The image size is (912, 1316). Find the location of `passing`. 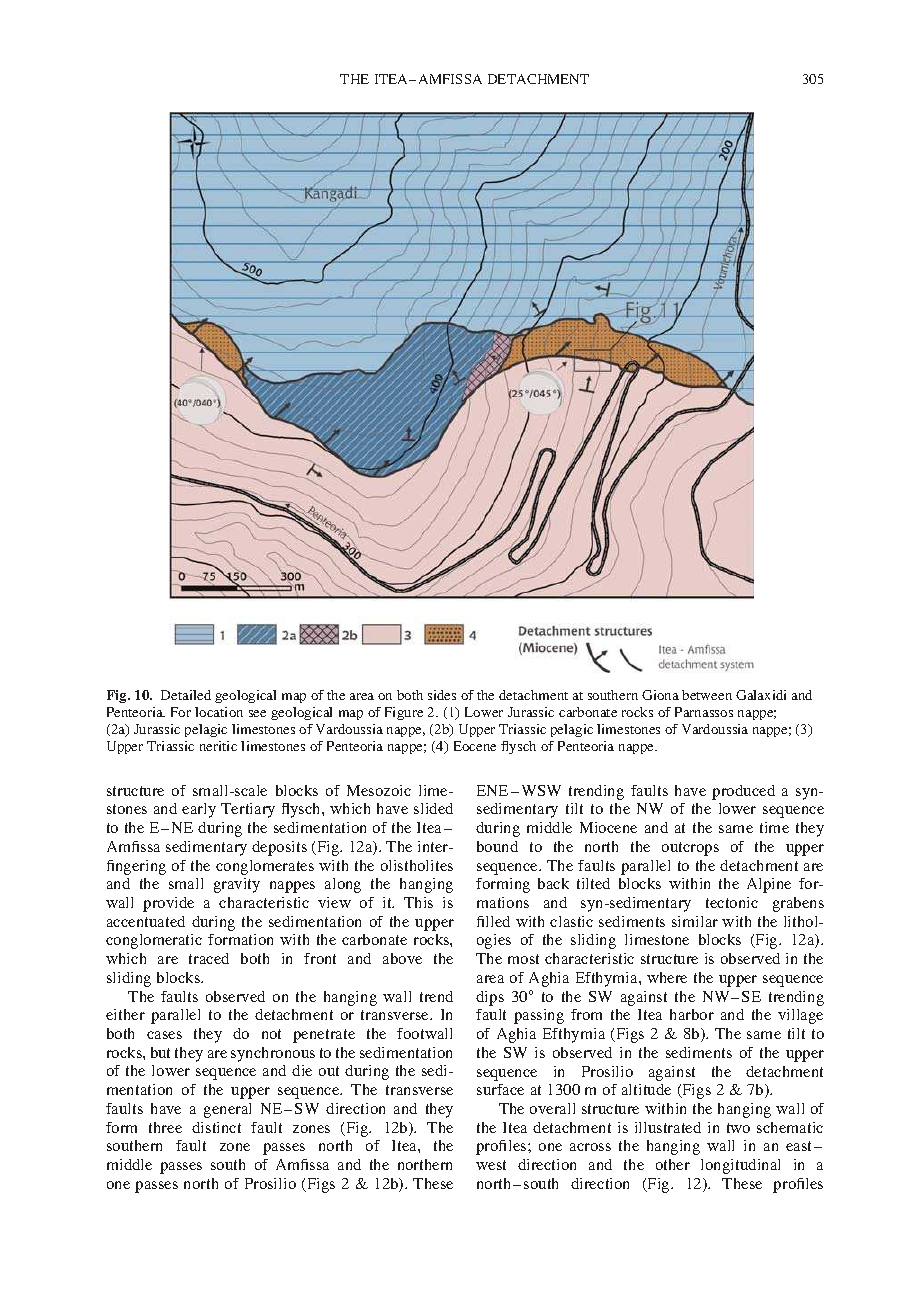

passing is located at coordinates (539, 1016).
